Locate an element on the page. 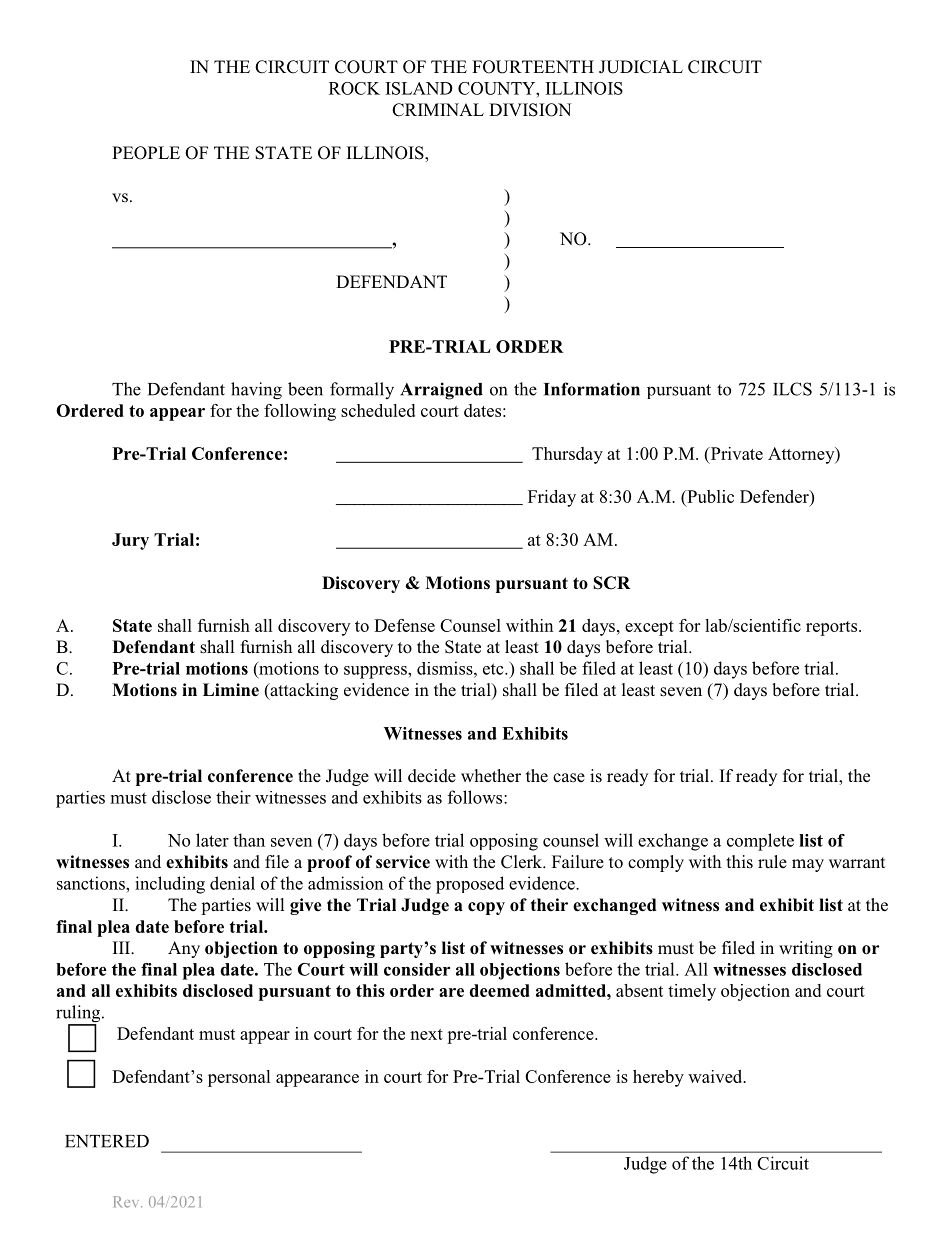 This document has width=952, height=1233. Jury is located at coordinates (130, 541).
